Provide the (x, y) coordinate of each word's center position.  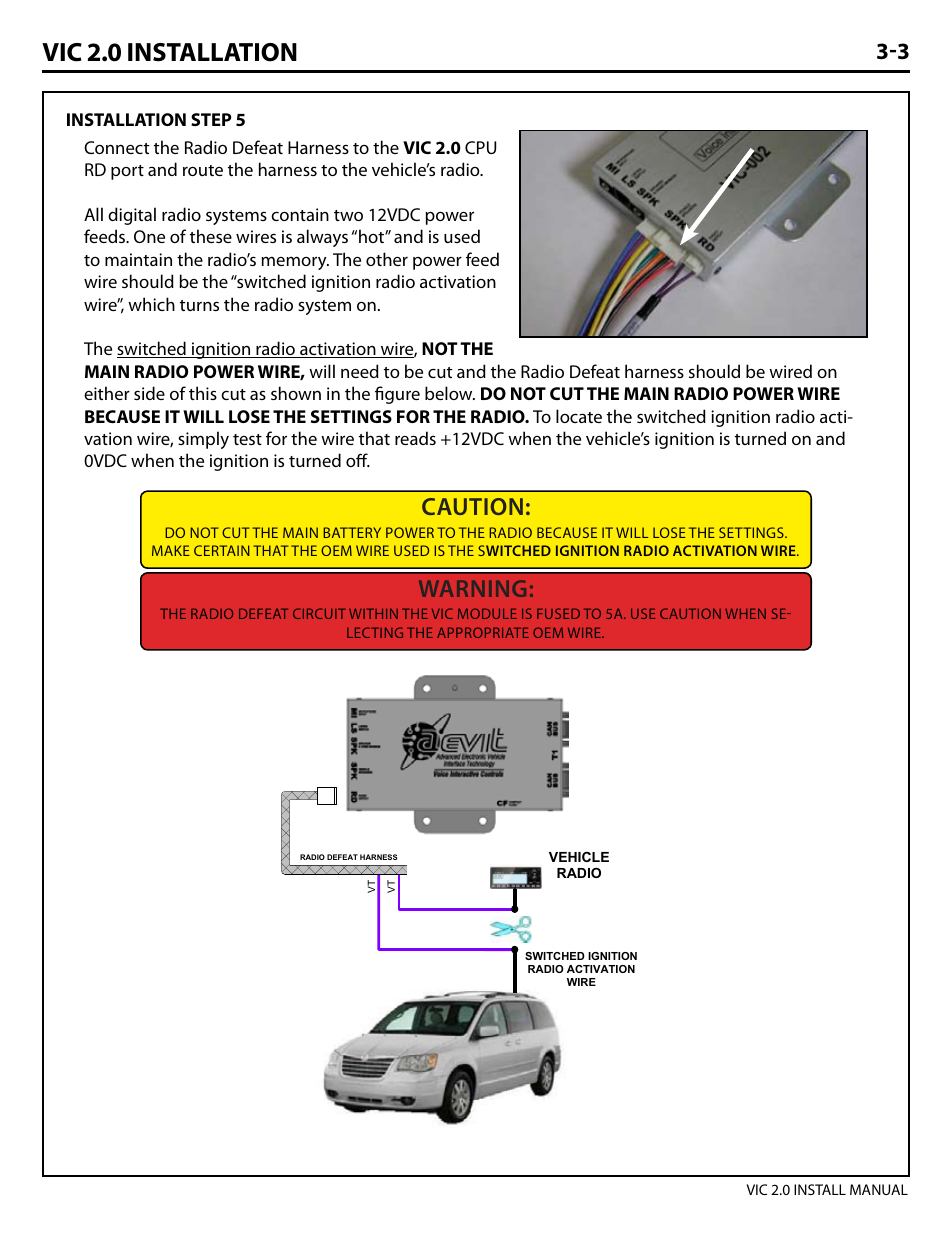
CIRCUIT (319, 613)
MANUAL (879, 1189)
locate (579, 416)
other (387, 259)
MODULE (487, 613)
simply (203, 440)
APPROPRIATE (483, 632)
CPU (480, 147)
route (203, 170)
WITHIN (373, 613)
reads (415, 438)
